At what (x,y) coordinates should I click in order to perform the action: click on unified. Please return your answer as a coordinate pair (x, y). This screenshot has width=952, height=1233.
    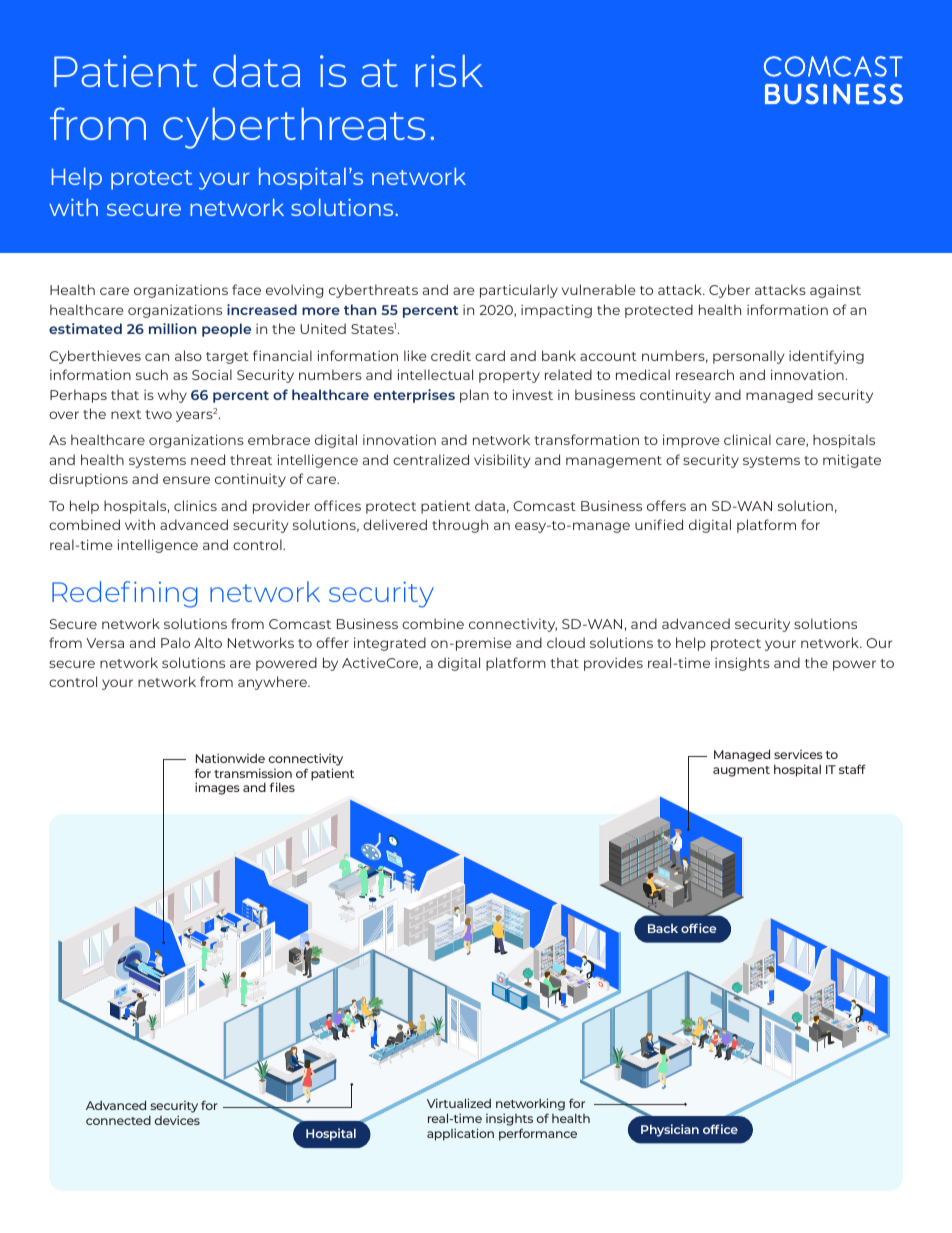
    Looking at the image, I should click on (659, 524).
